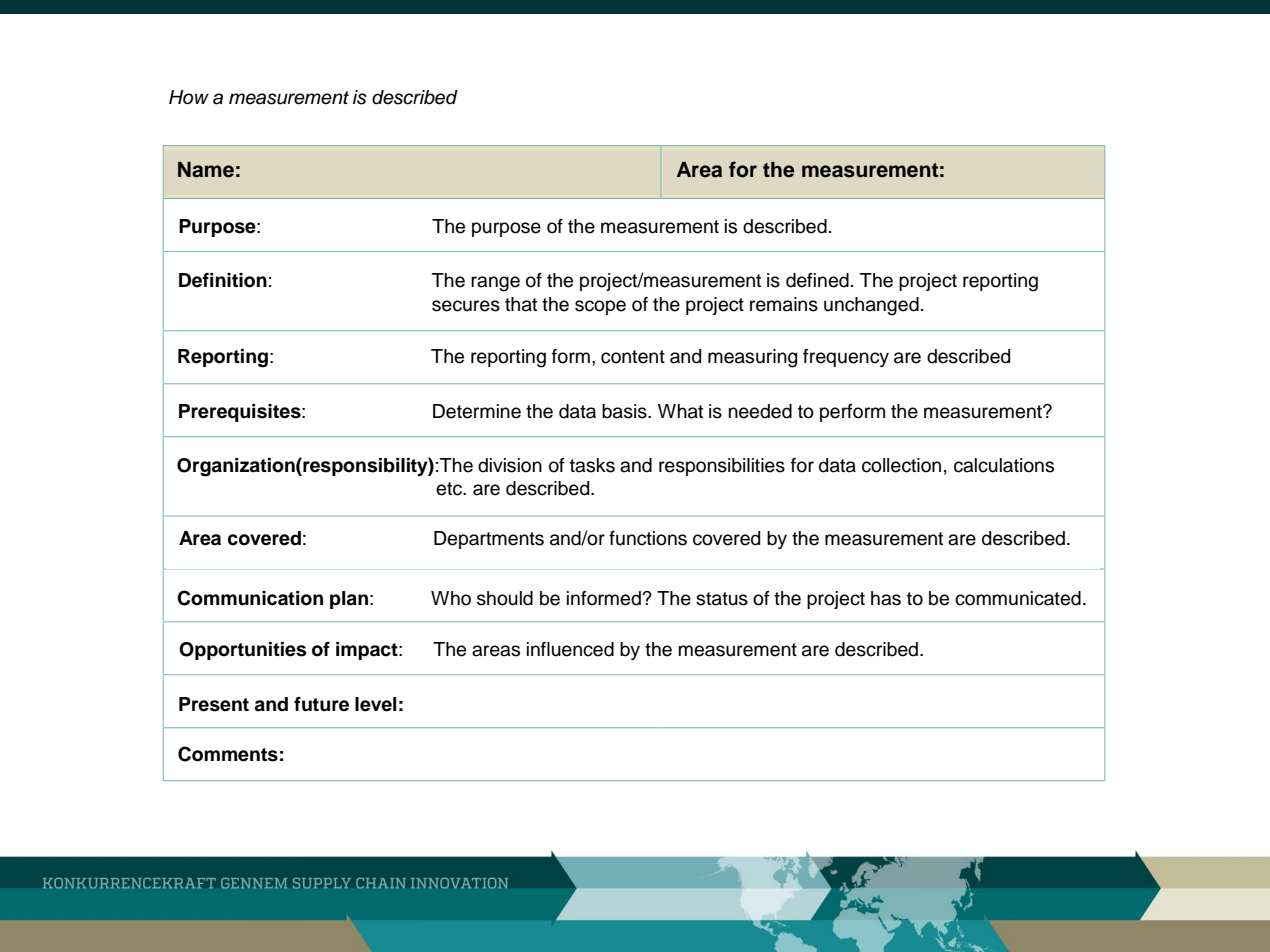  Describe the element at coordinates (901, 465) in the screenshot. I see `collection` at that location.
